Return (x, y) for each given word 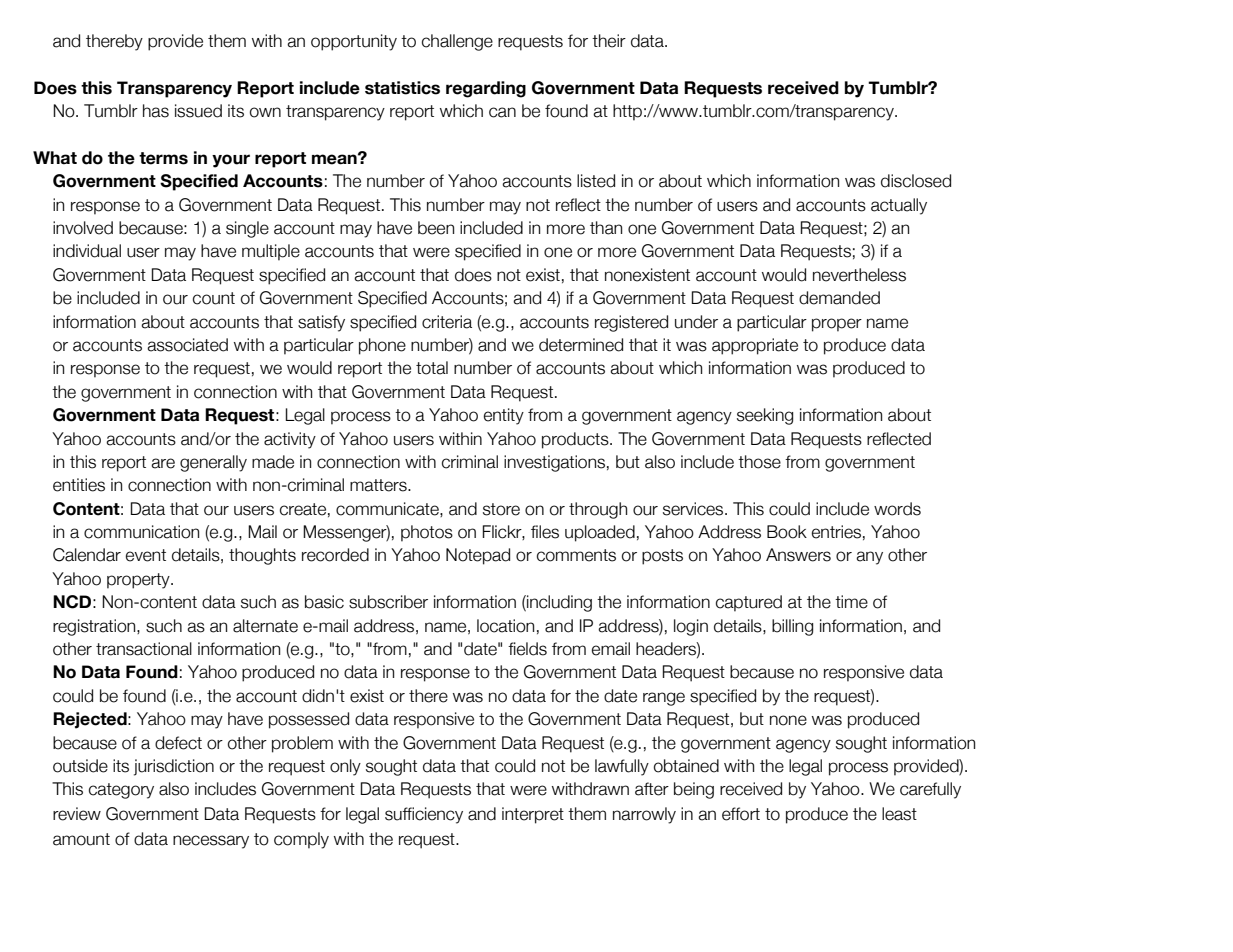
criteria (447, 322)
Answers (798, 555)
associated (187, 345)
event (146, 555)
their (609, 41)
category (121, 791)
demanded (839, 298)
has (156, 111)
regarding (486, 89)
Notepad (478, 556)
